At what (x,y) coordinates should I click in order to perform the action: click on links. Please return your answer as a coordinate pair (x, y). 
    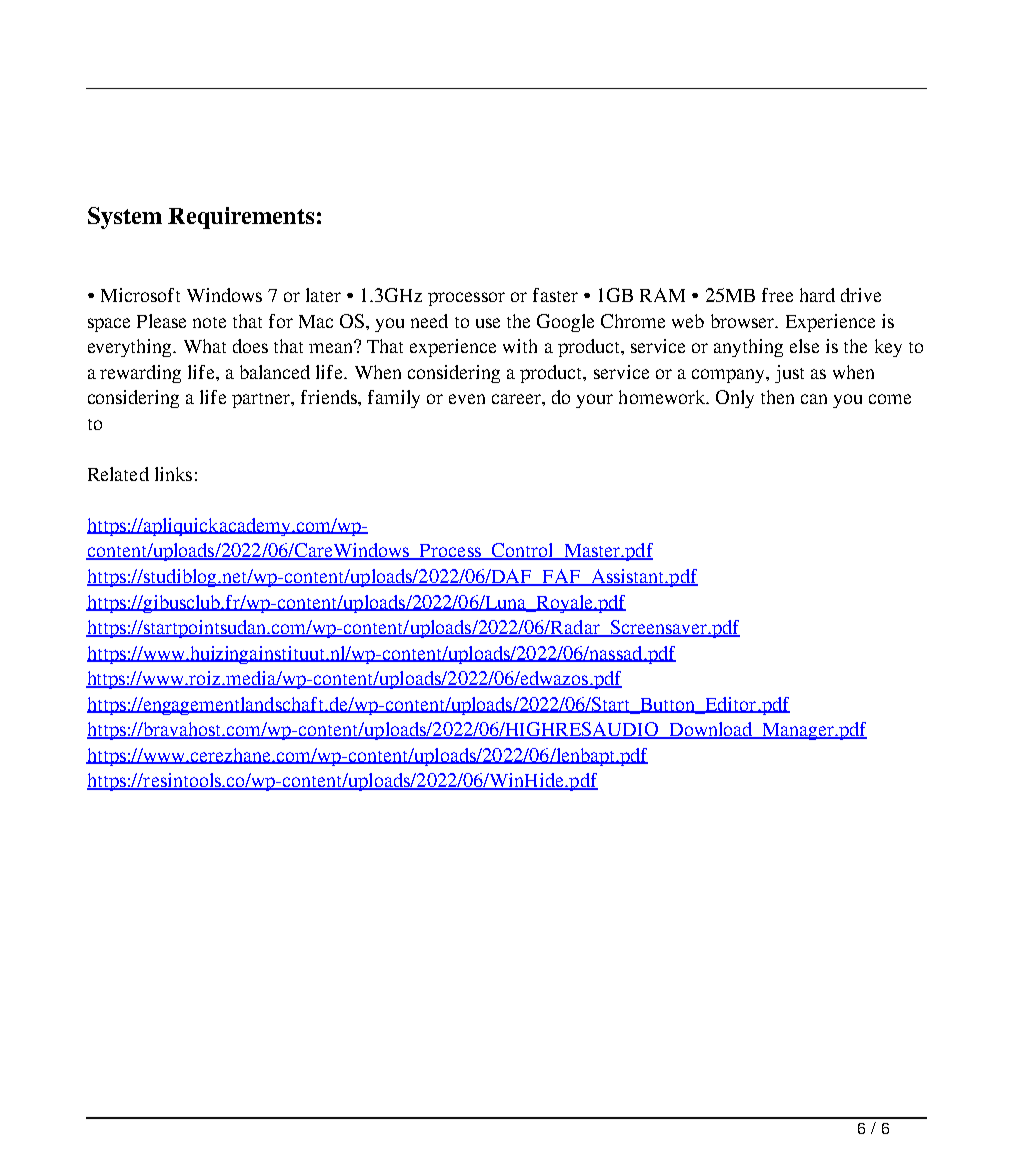
    Looking at the image, I should click on (173, 474).
